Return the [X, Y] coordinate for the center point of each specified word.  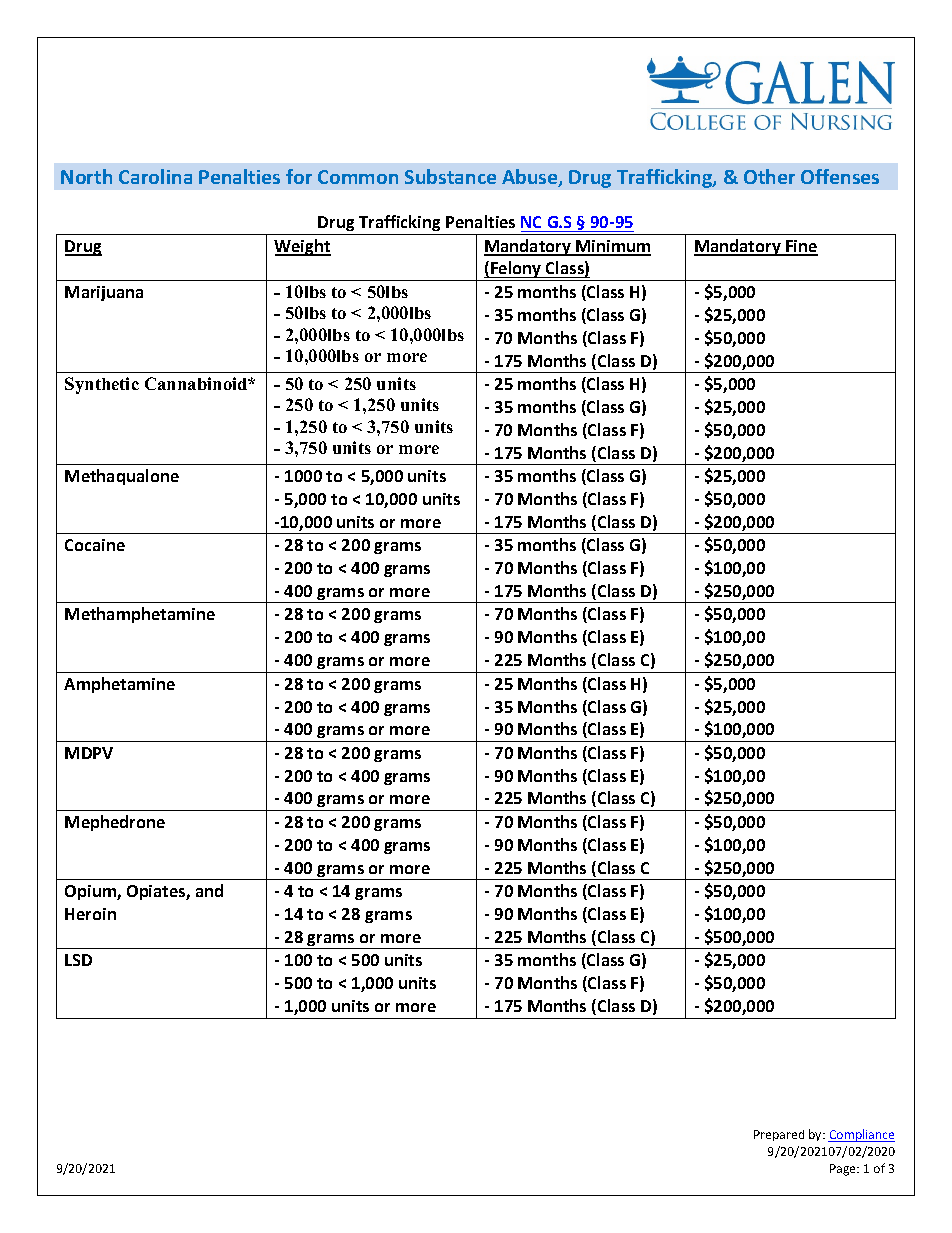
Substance [450, 176]
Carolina [155, 176]
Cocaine [95, 545]
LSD [78, 960]
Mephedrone [115, 823]
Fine [801, 247]
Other [769, 176]
